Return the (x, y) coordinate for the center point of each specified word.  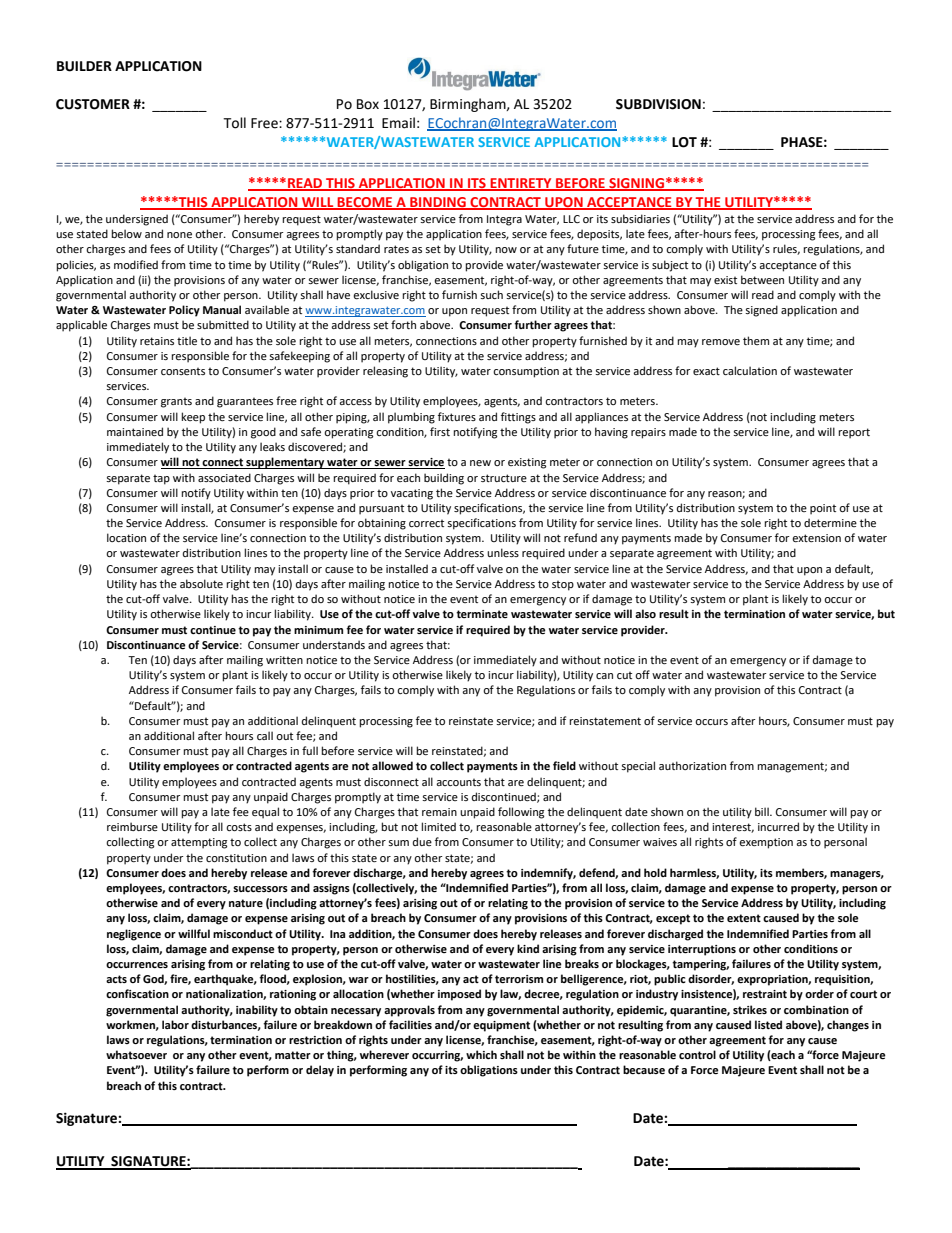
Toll (234, 123)
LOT (684, 142)
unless (503, 552)
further (533, 324)
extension (816, 538)
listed (768, 1024)
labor (175, 1024)
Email (398, 123)
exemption (766, 843)
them (756, 340)
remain (439, 812)
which (481, 1054)
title (187, 340)
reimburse (132, 826)
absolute (201, 583)
